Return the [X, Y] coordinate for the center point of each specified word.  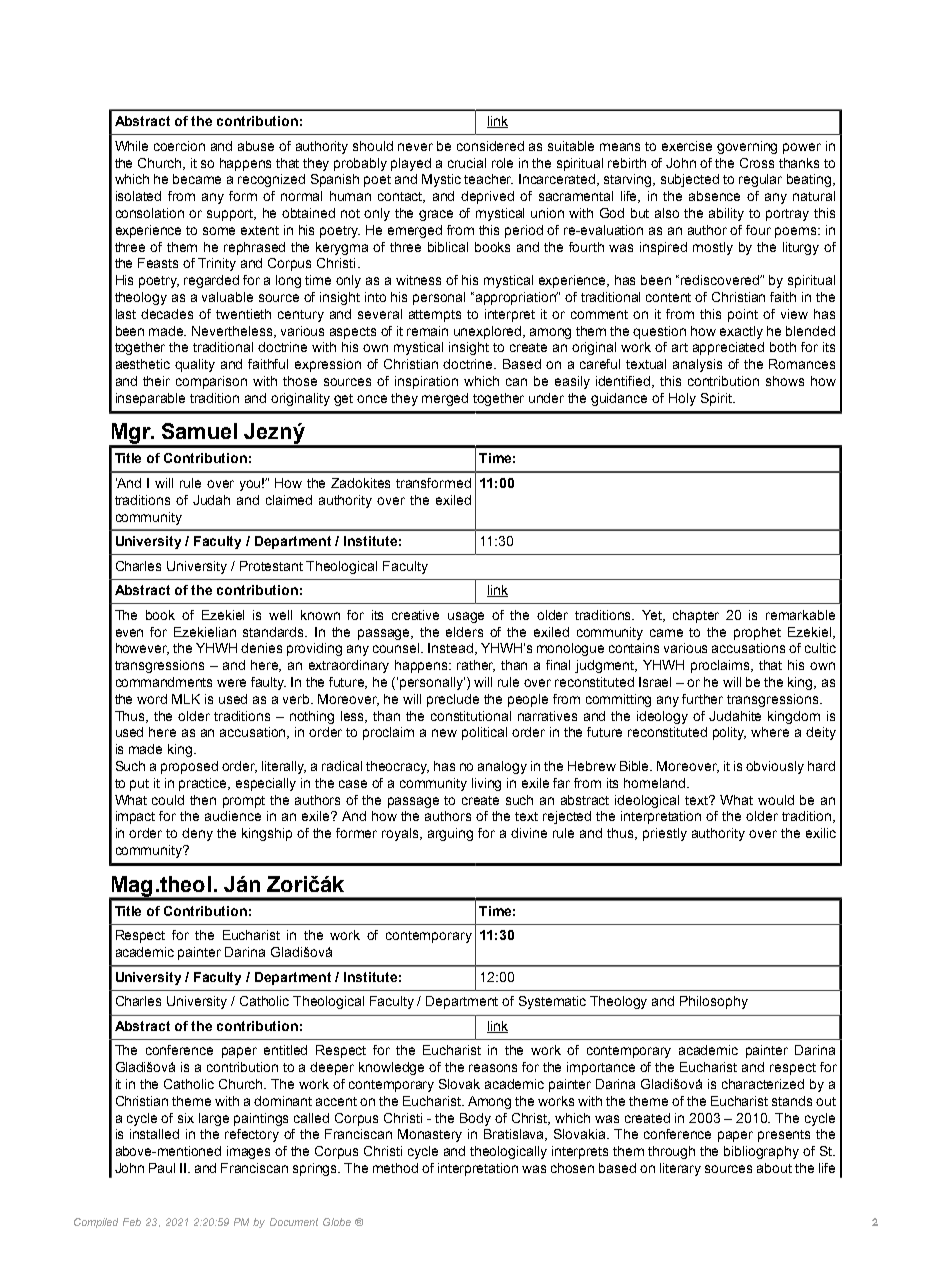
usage [466, 617]
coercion [179, 146]
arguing [450, 834]
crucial [467, 163]
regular [760, 180]
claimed [289, 500]
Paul [162, 1168]
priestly [665, 834]
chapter [696, 616]
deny [197, 834]
